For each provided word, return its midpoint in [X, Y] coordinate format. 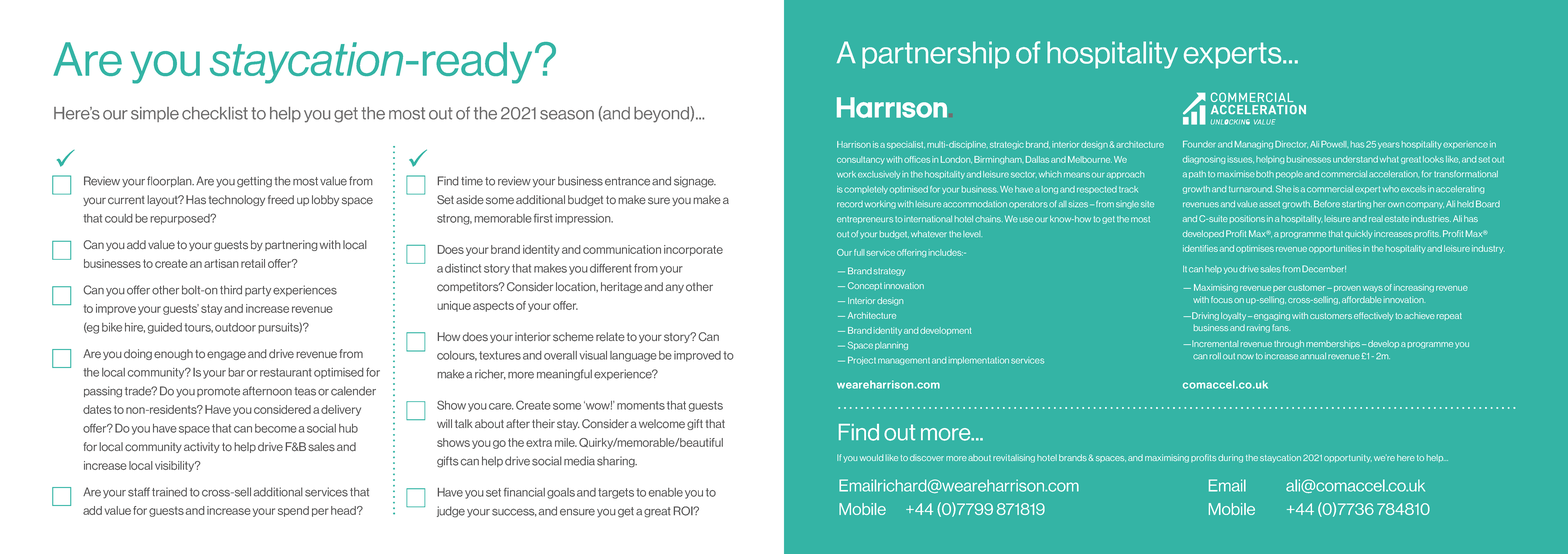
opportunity [1348, 458]
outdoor [235, 327]
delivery [341, 410]
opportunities [1335, 249]
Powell [1334, 144]
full [859, 252]
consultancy [861, 160]
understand [1355, 159]
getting [254, 182]
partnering [291, 245]
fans [1281, 327]
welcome [662, 424]
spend [293, 511]
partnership [936, 55]
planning [891, 346]
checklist [215, 113]
